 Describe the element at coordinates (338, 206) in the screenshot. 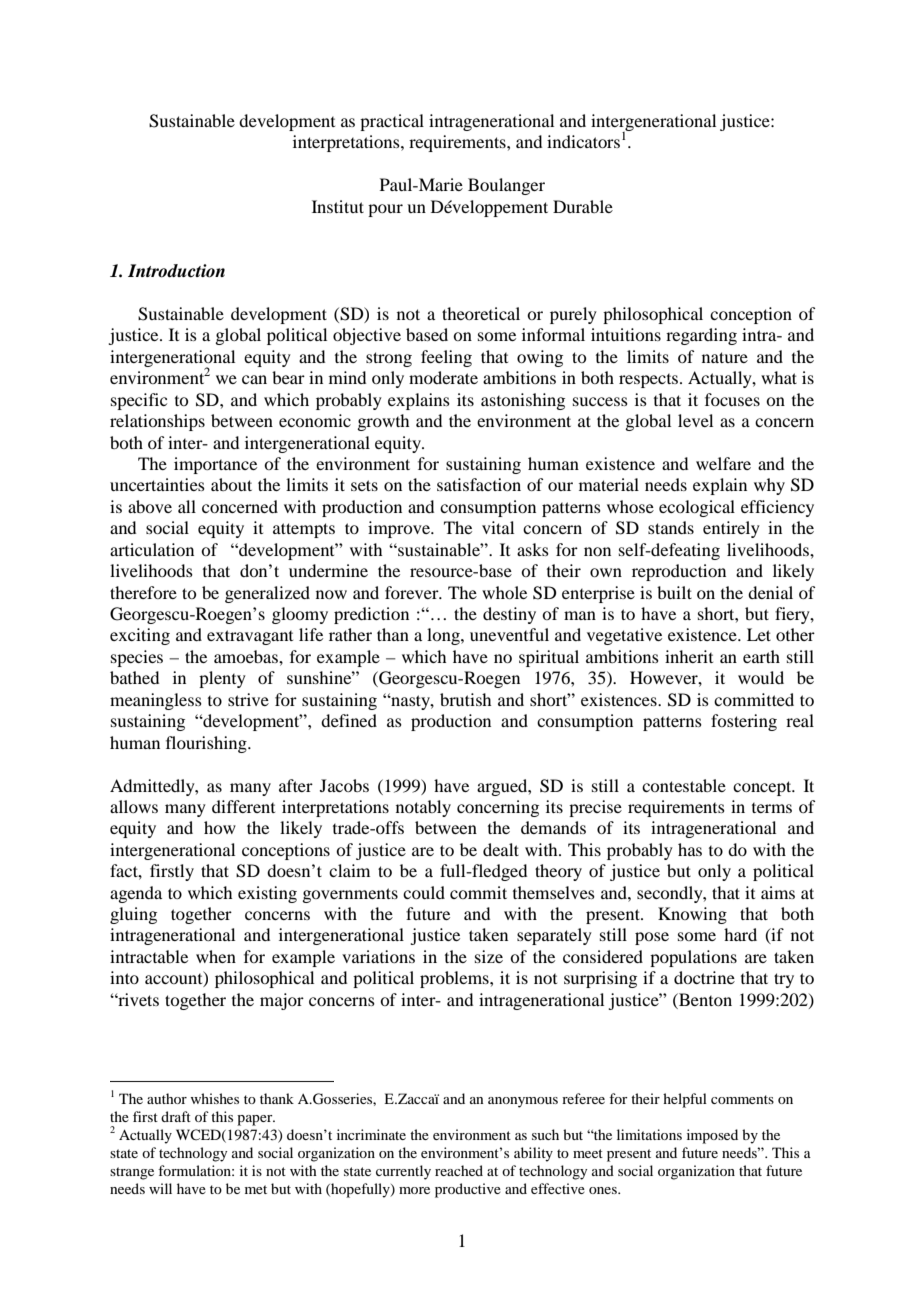

I see `Institut` at that location.
